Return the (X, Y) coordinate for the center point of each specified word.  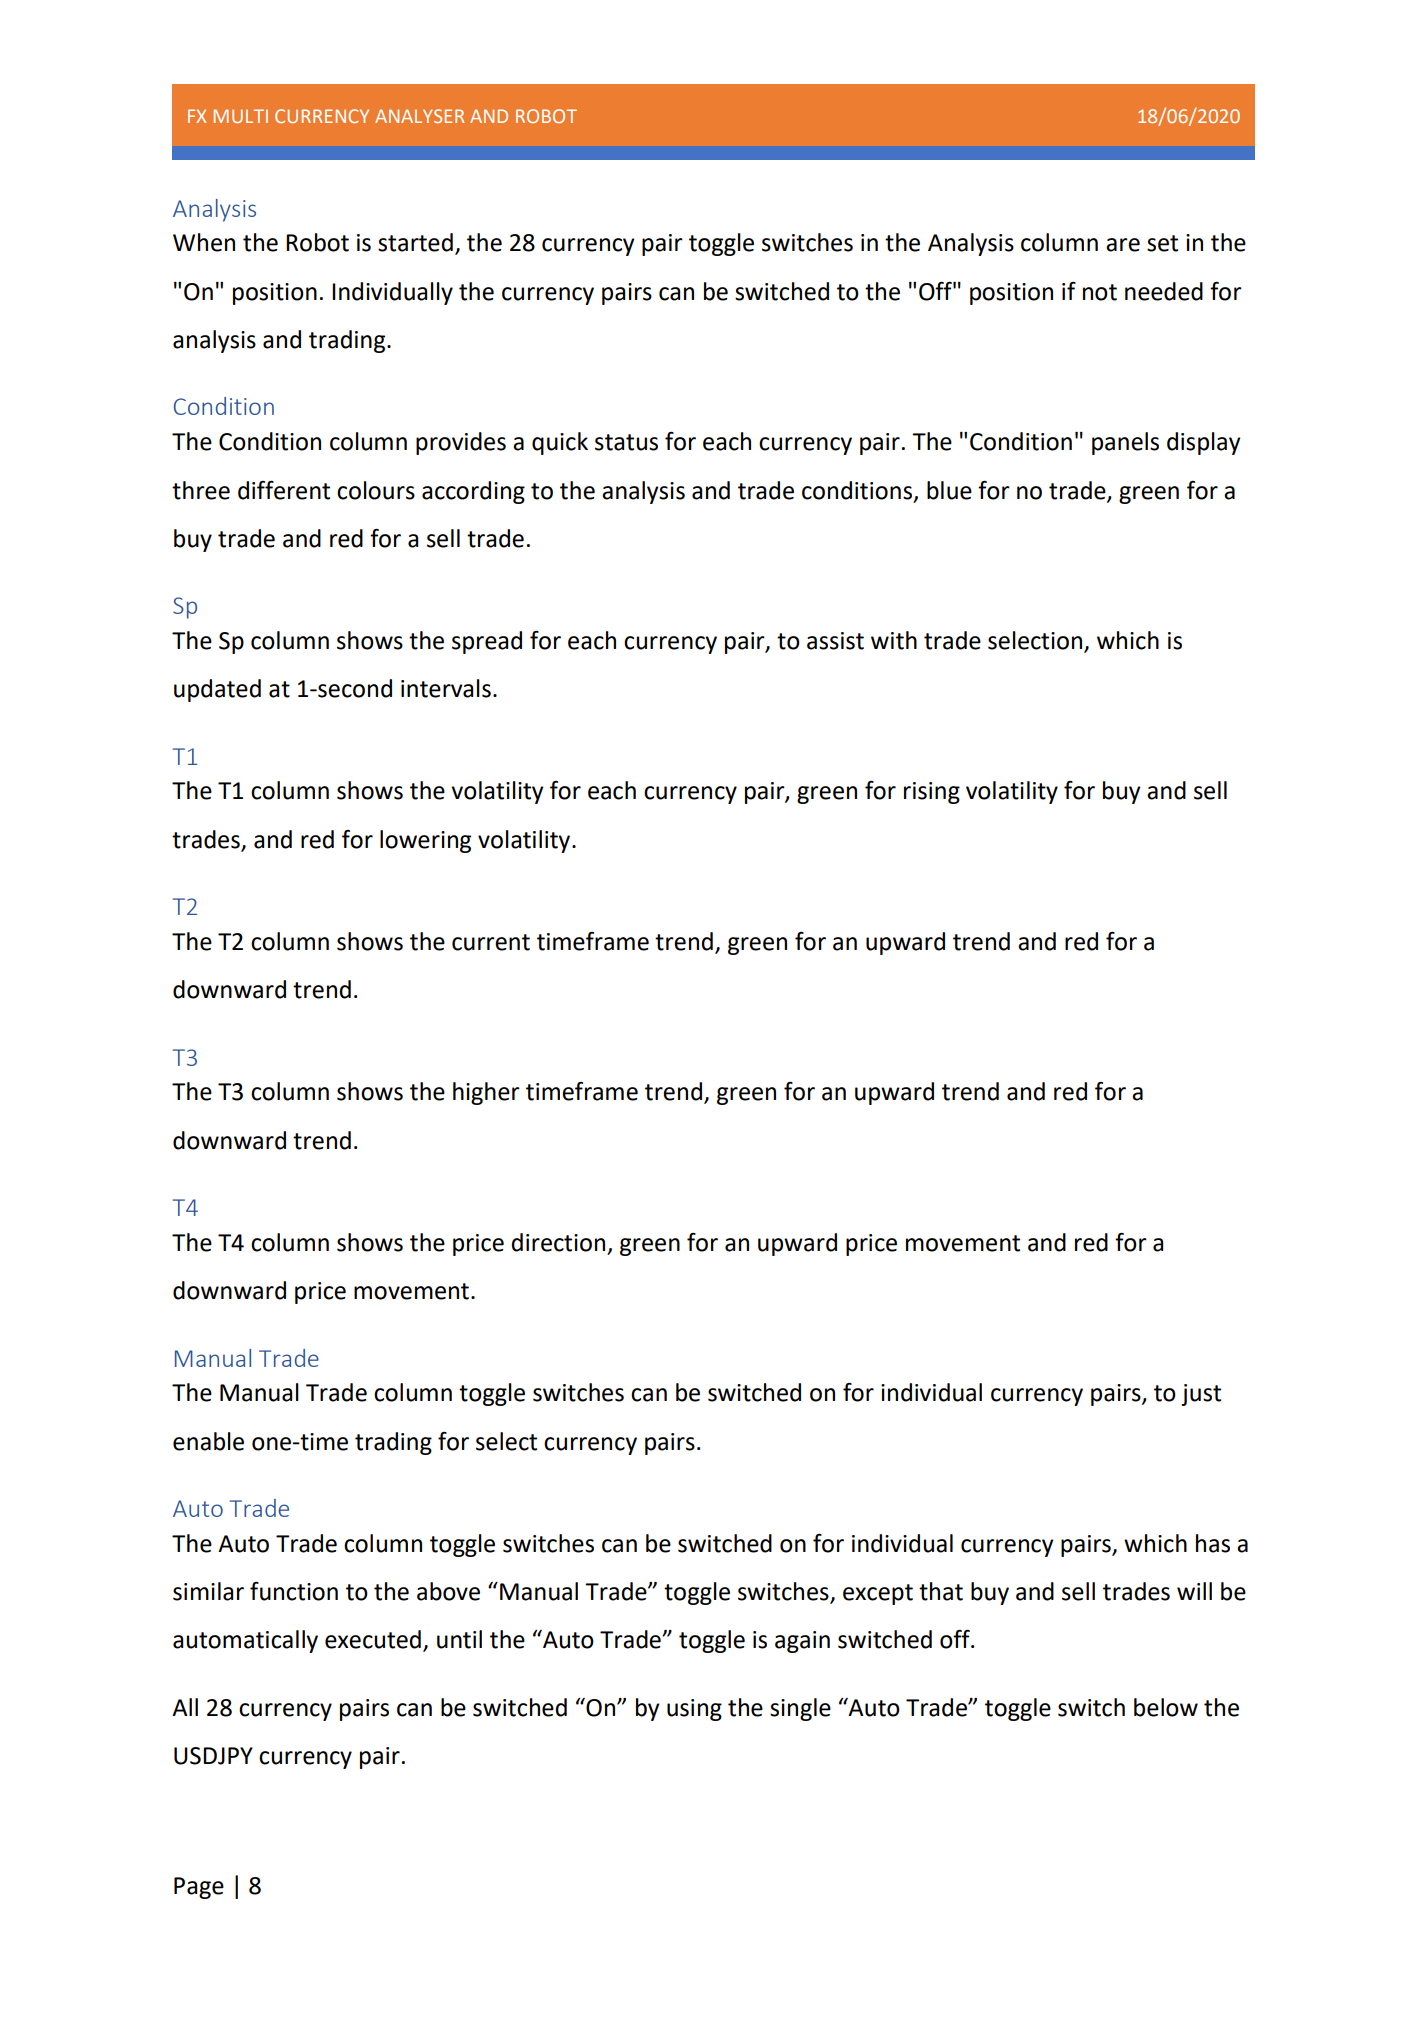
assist (835, 641)
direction (558, 1242)
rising (932, 793)
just (1201, 1395)
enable (208, 1441)
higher (486, 1093)
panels (1125, 443)
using (694, 1710)
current (491, 942)
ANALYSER (419, 116)
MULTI (241, 116)
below (1166, 1707)
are (1123, 245)
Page (199, 1888)
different (284, 490)
